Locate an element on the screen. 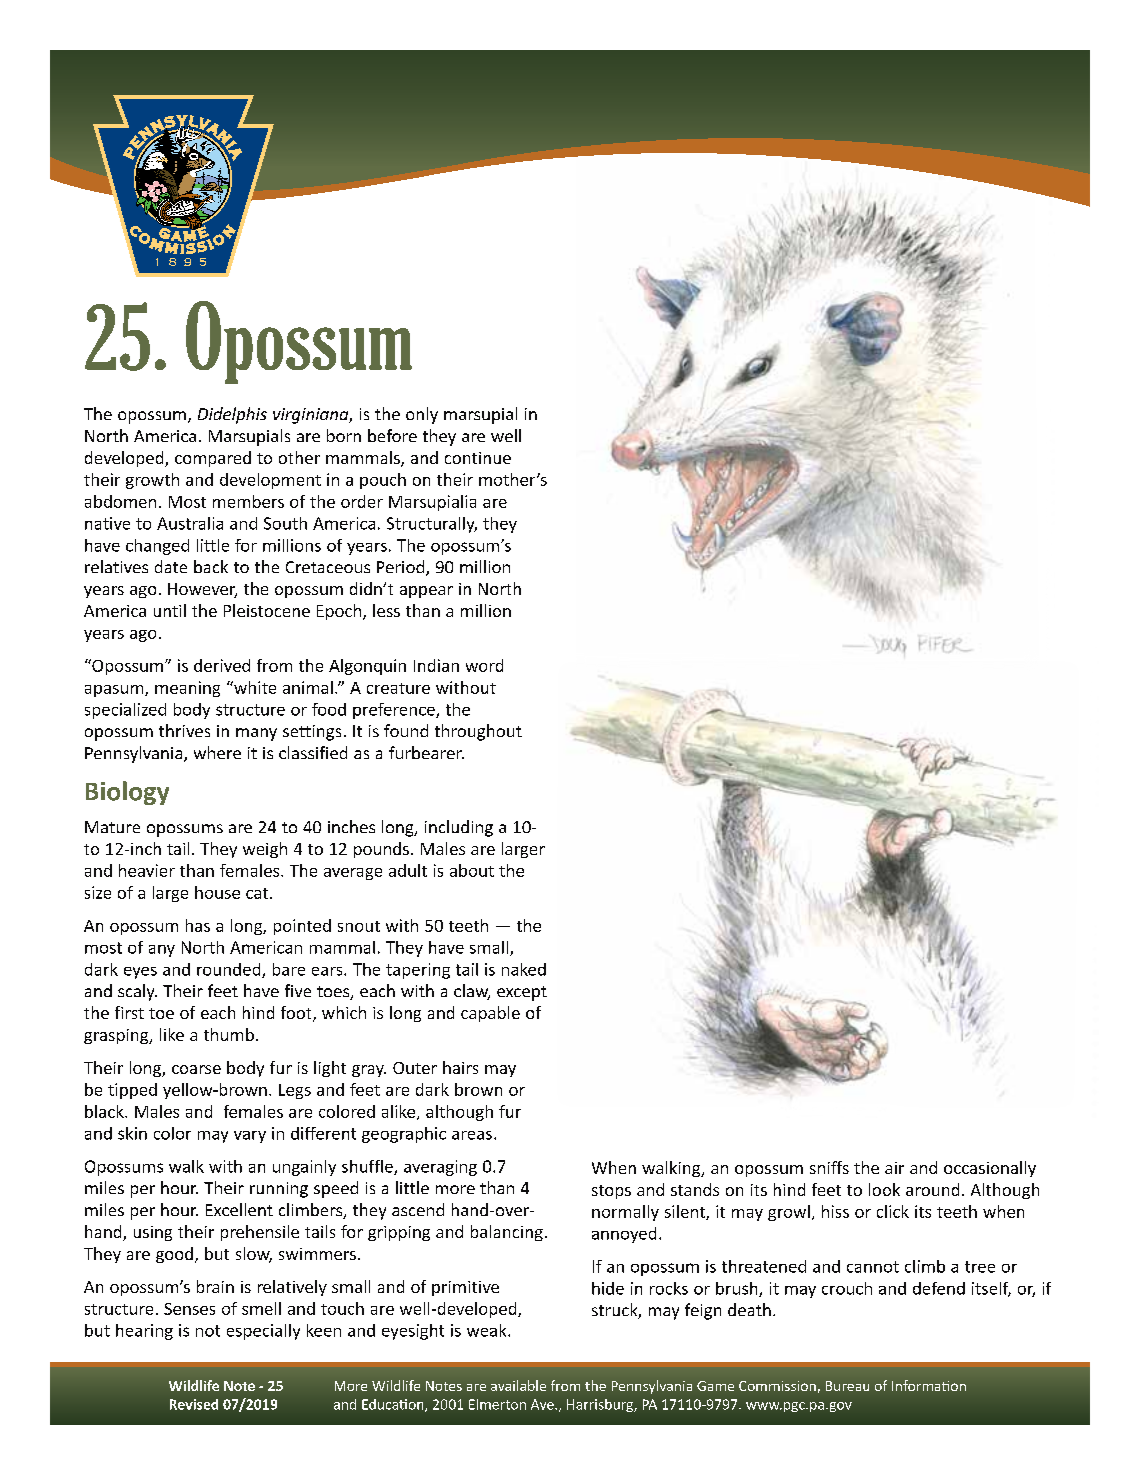  word is located at coordinates (484, 665).
